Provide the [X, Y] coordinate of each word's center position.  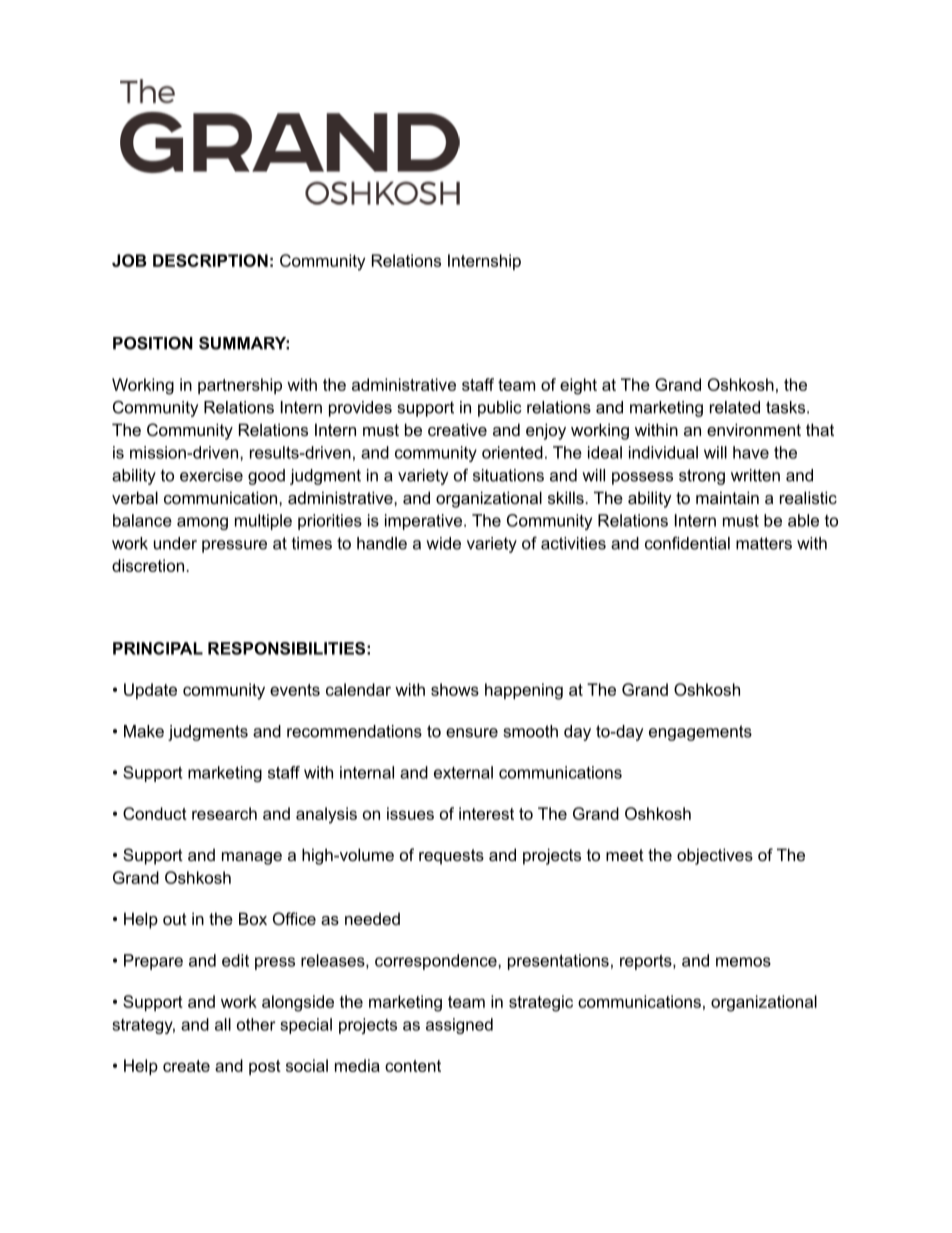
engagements [700, 733]
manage [252, 858]
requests [451, 857]
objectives [715, 856]
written [755, 475]
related [735, 407]
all [223, 1024]
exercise [211, 475]
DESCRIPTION [210, 260]
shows [455, 689]
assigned [459, 1026]
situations [508, 475]
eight [578, 386]
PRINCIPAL [158, 648]
